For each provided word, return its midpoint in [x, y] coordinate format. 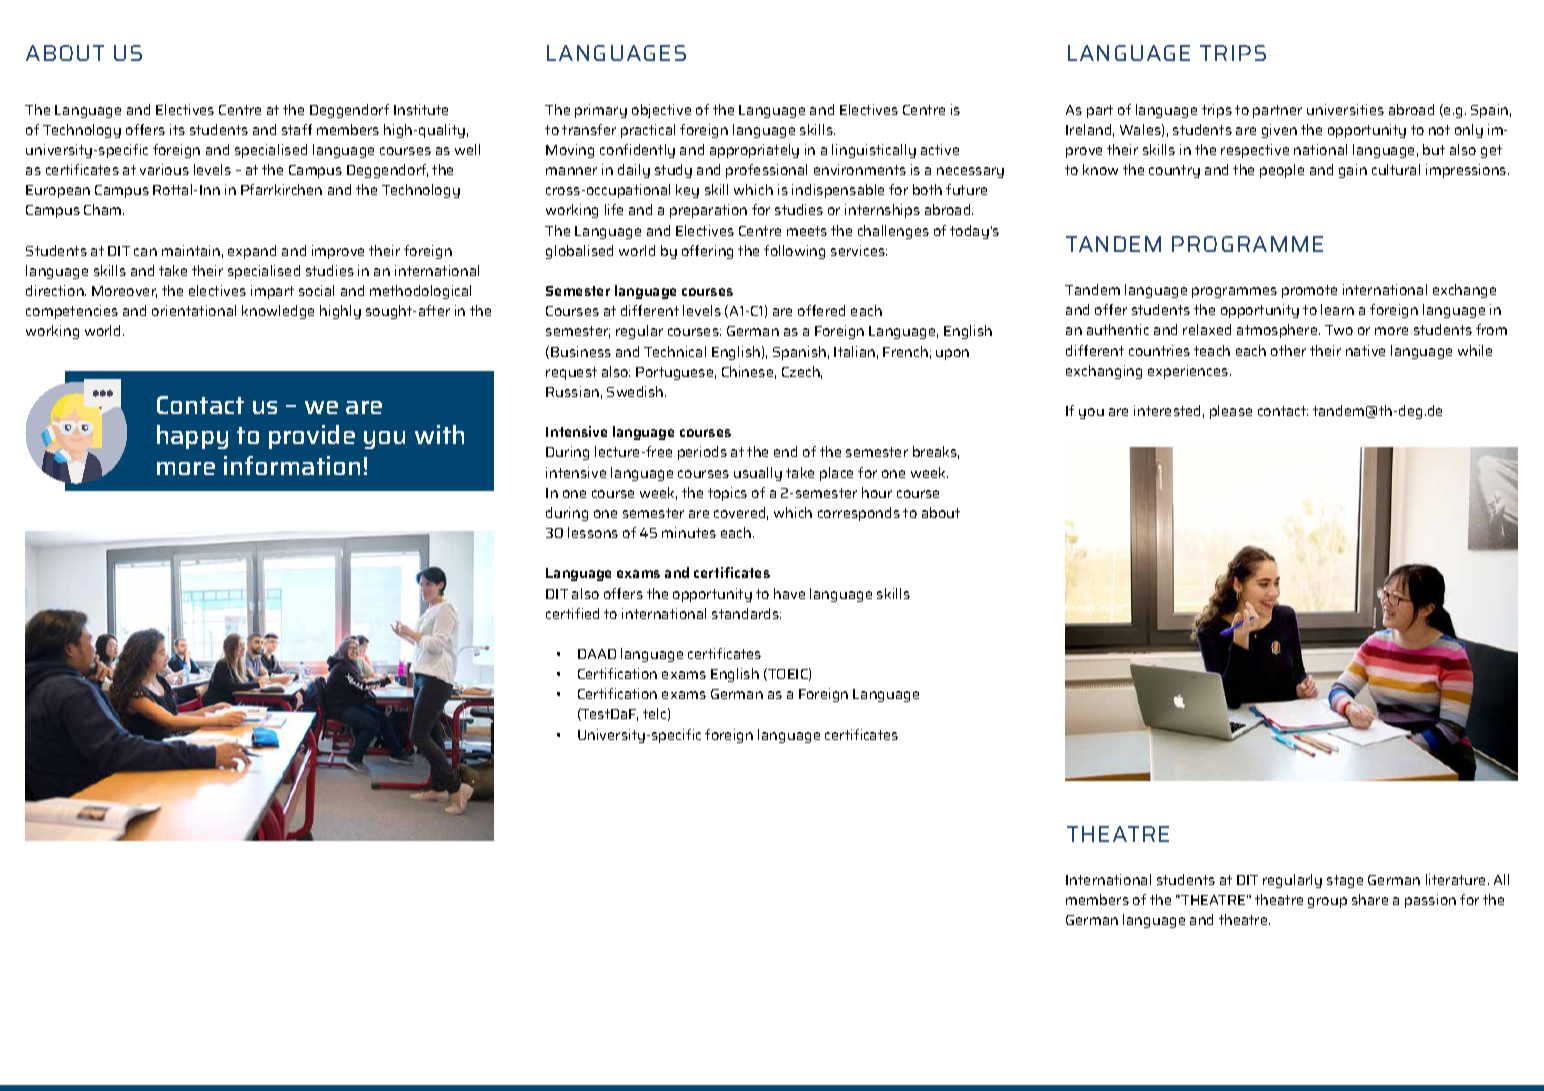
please [1231, 412]
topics [727, 494]
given [1279, 131]
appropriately [754, 151]
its [177, 129]
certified [572, 613]
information [292, 465]
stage [1345, 881]
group [1327, 902]
